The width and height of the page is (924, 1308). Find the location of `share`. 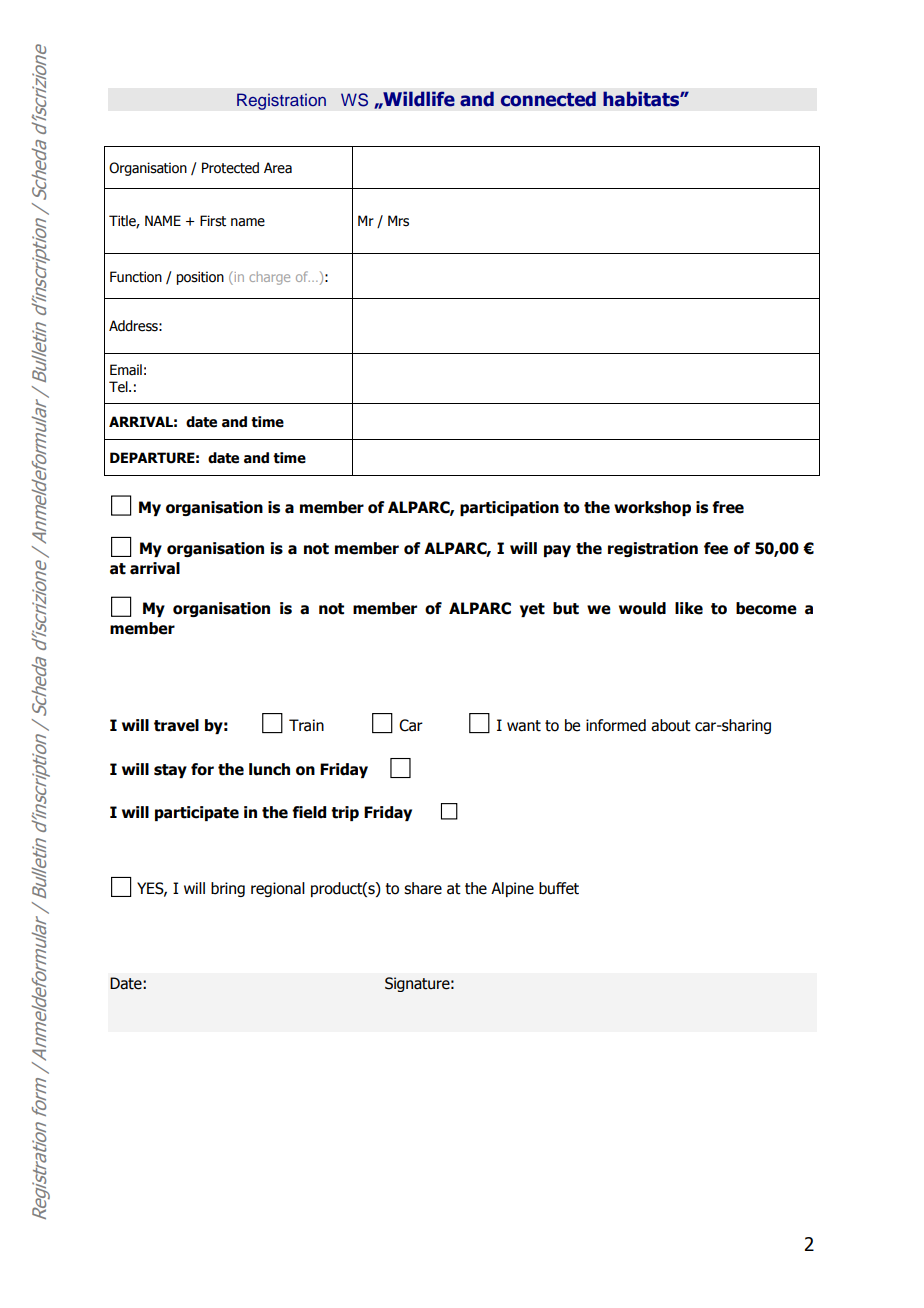

share is located at coordinates (423, 888).
